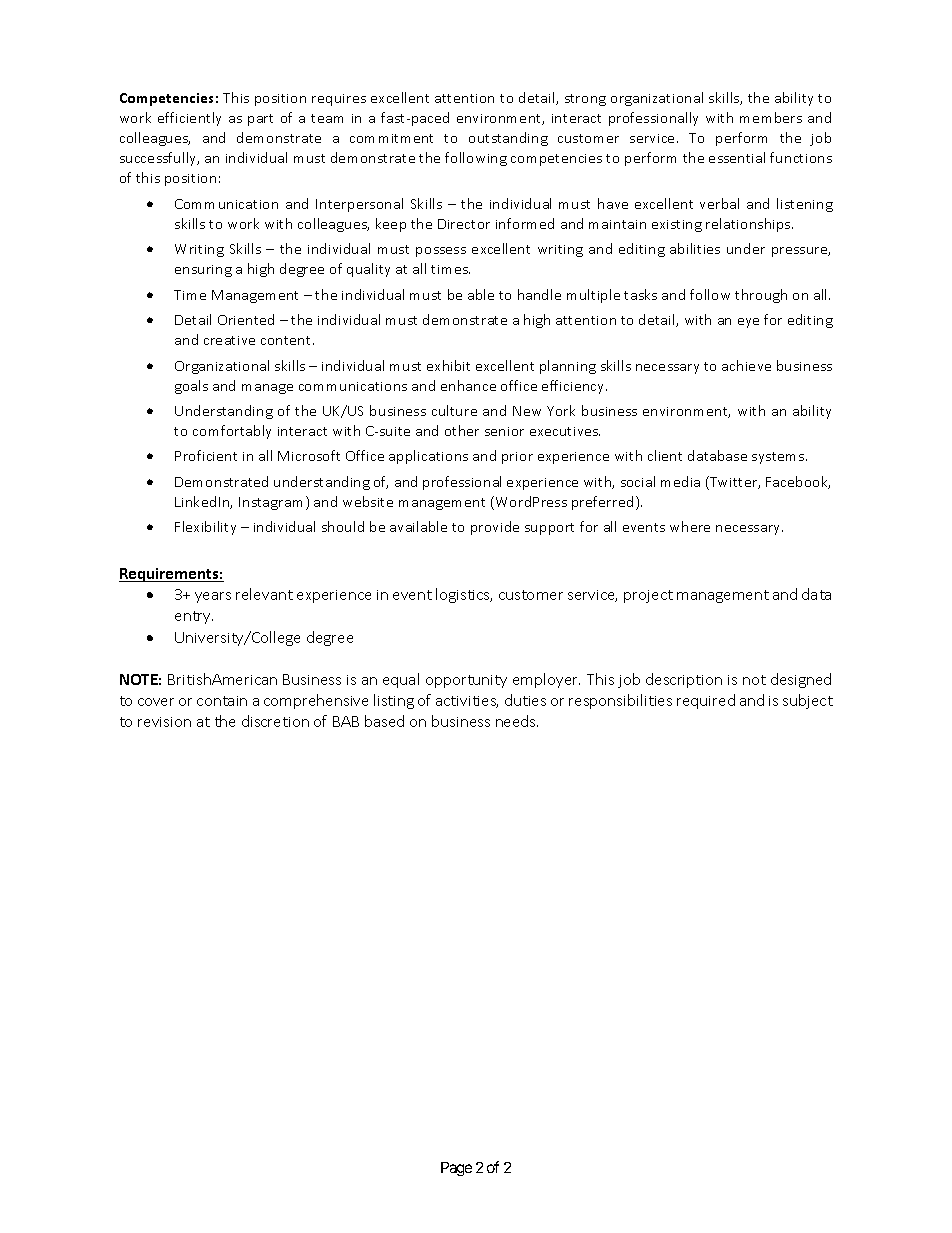  I want to click on part, so click(260, 120).
